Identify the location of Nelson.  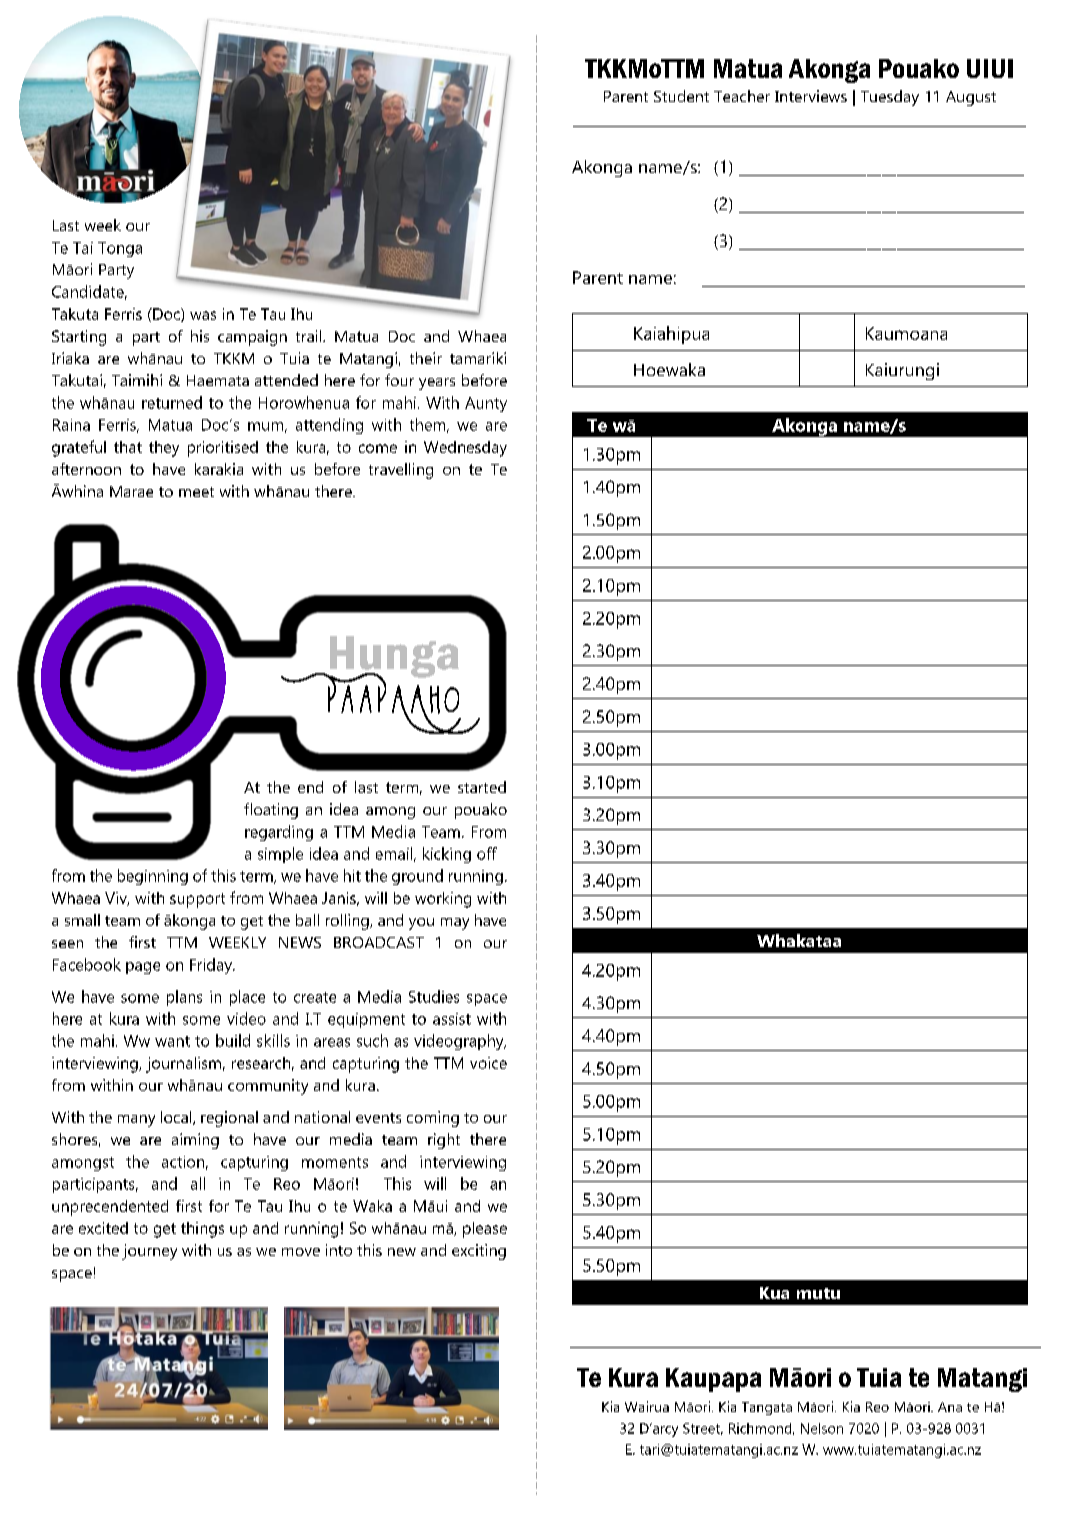
(822, 1428).
